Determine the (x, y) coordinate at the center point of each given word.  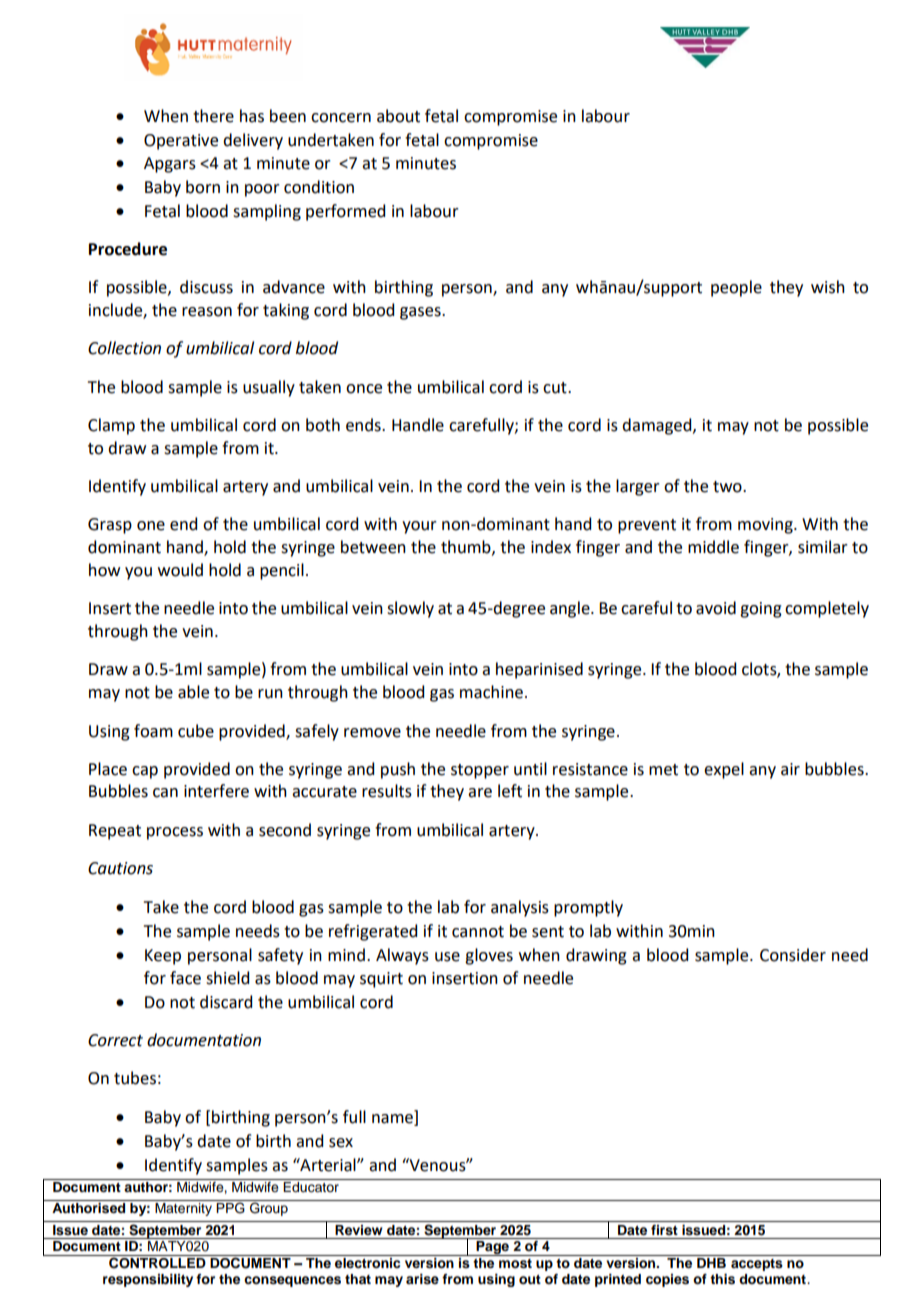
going (761, 610)
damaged (658, 426)
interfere (216, 791)
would (180, 570)
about (398, 116)
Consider (793, 955)
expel (724, 770)
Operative (181, 142)
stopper (480, 771)
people (736, 288)
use (447, 957)
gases (421, 313)
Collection (124, 348)
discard (226, 1002)
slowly (410, 609)
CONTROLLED (157, 1262)
